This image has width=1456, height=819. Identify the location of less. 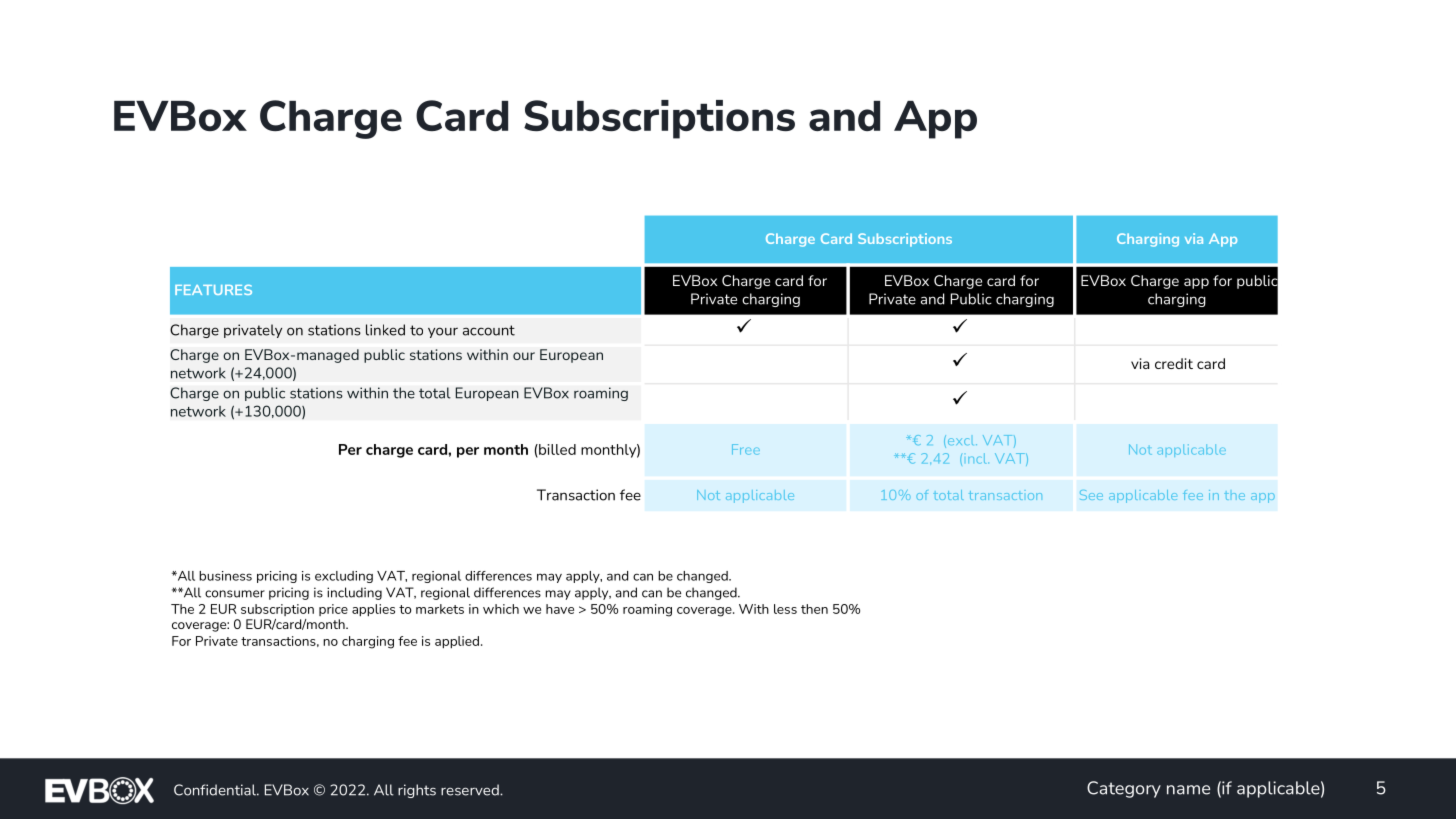
(785, 609).
